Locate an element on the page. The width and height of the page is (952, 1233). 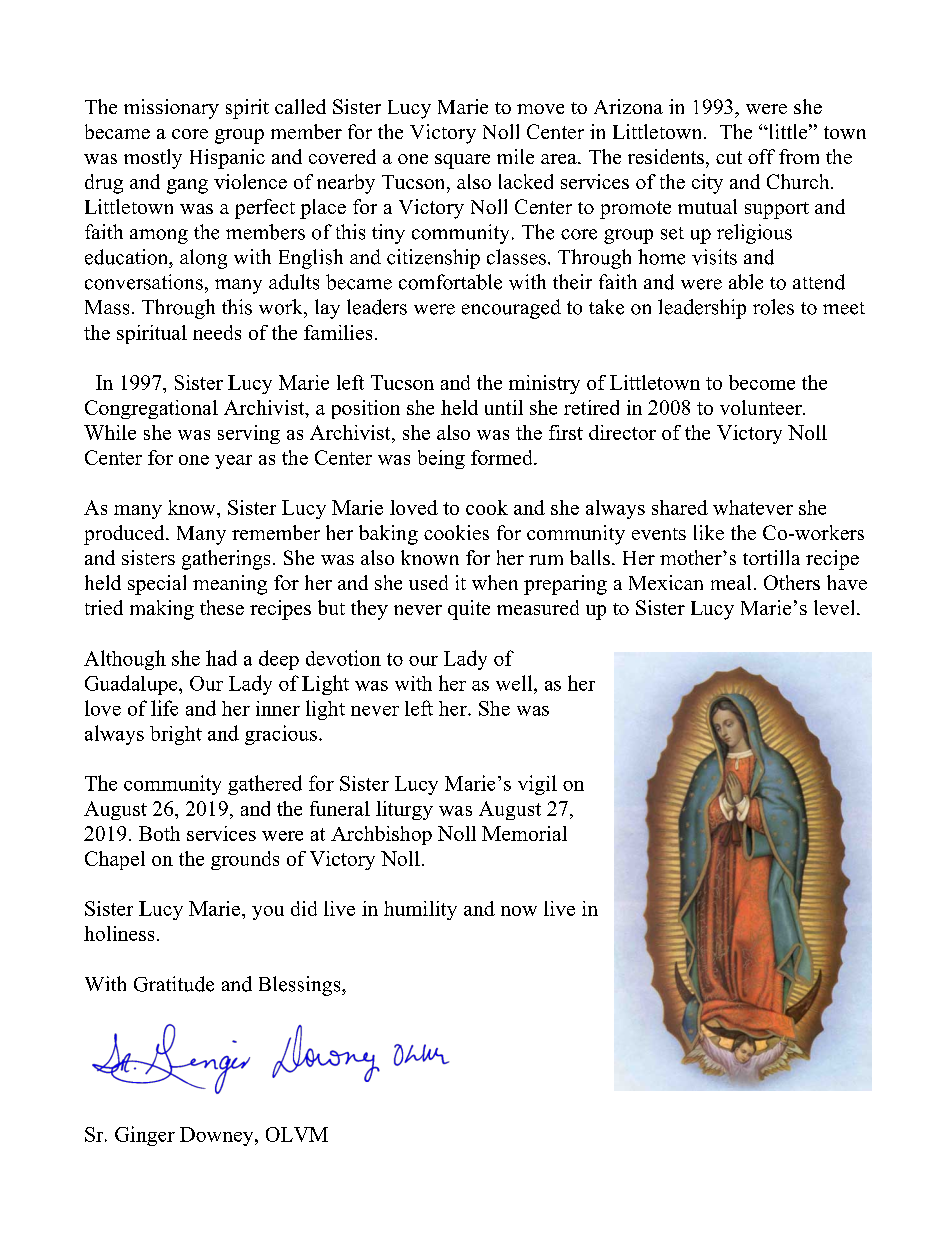
Memorial is located at coordinates (524, 833).
